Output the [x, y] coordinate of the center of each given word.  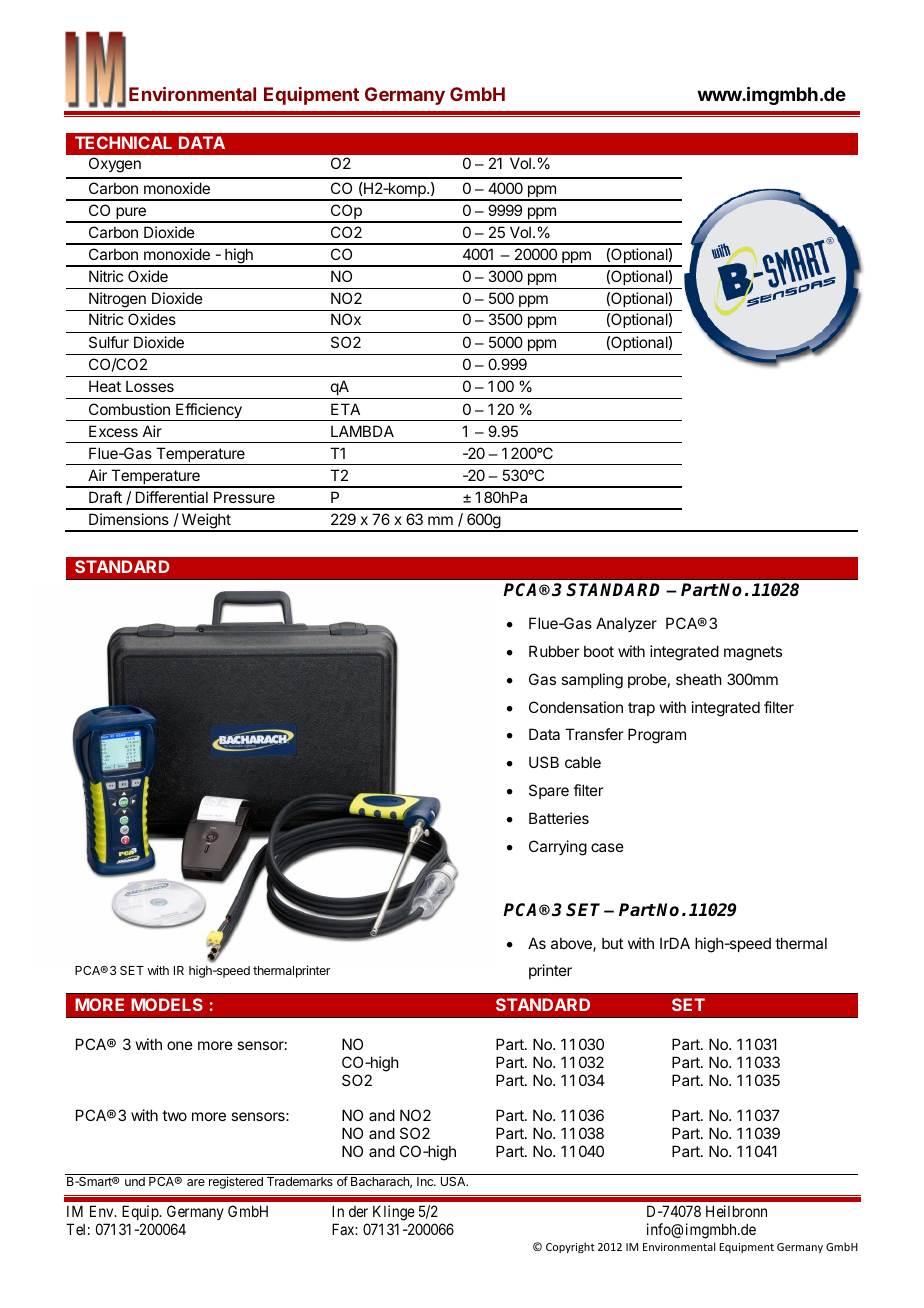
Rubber [554, 651]
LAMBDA [362, 431]
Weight [205, 522]
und [135, 1181]
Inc [426, 1181]
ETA [345, 409]
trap [641, 709]
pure [131, 214]
